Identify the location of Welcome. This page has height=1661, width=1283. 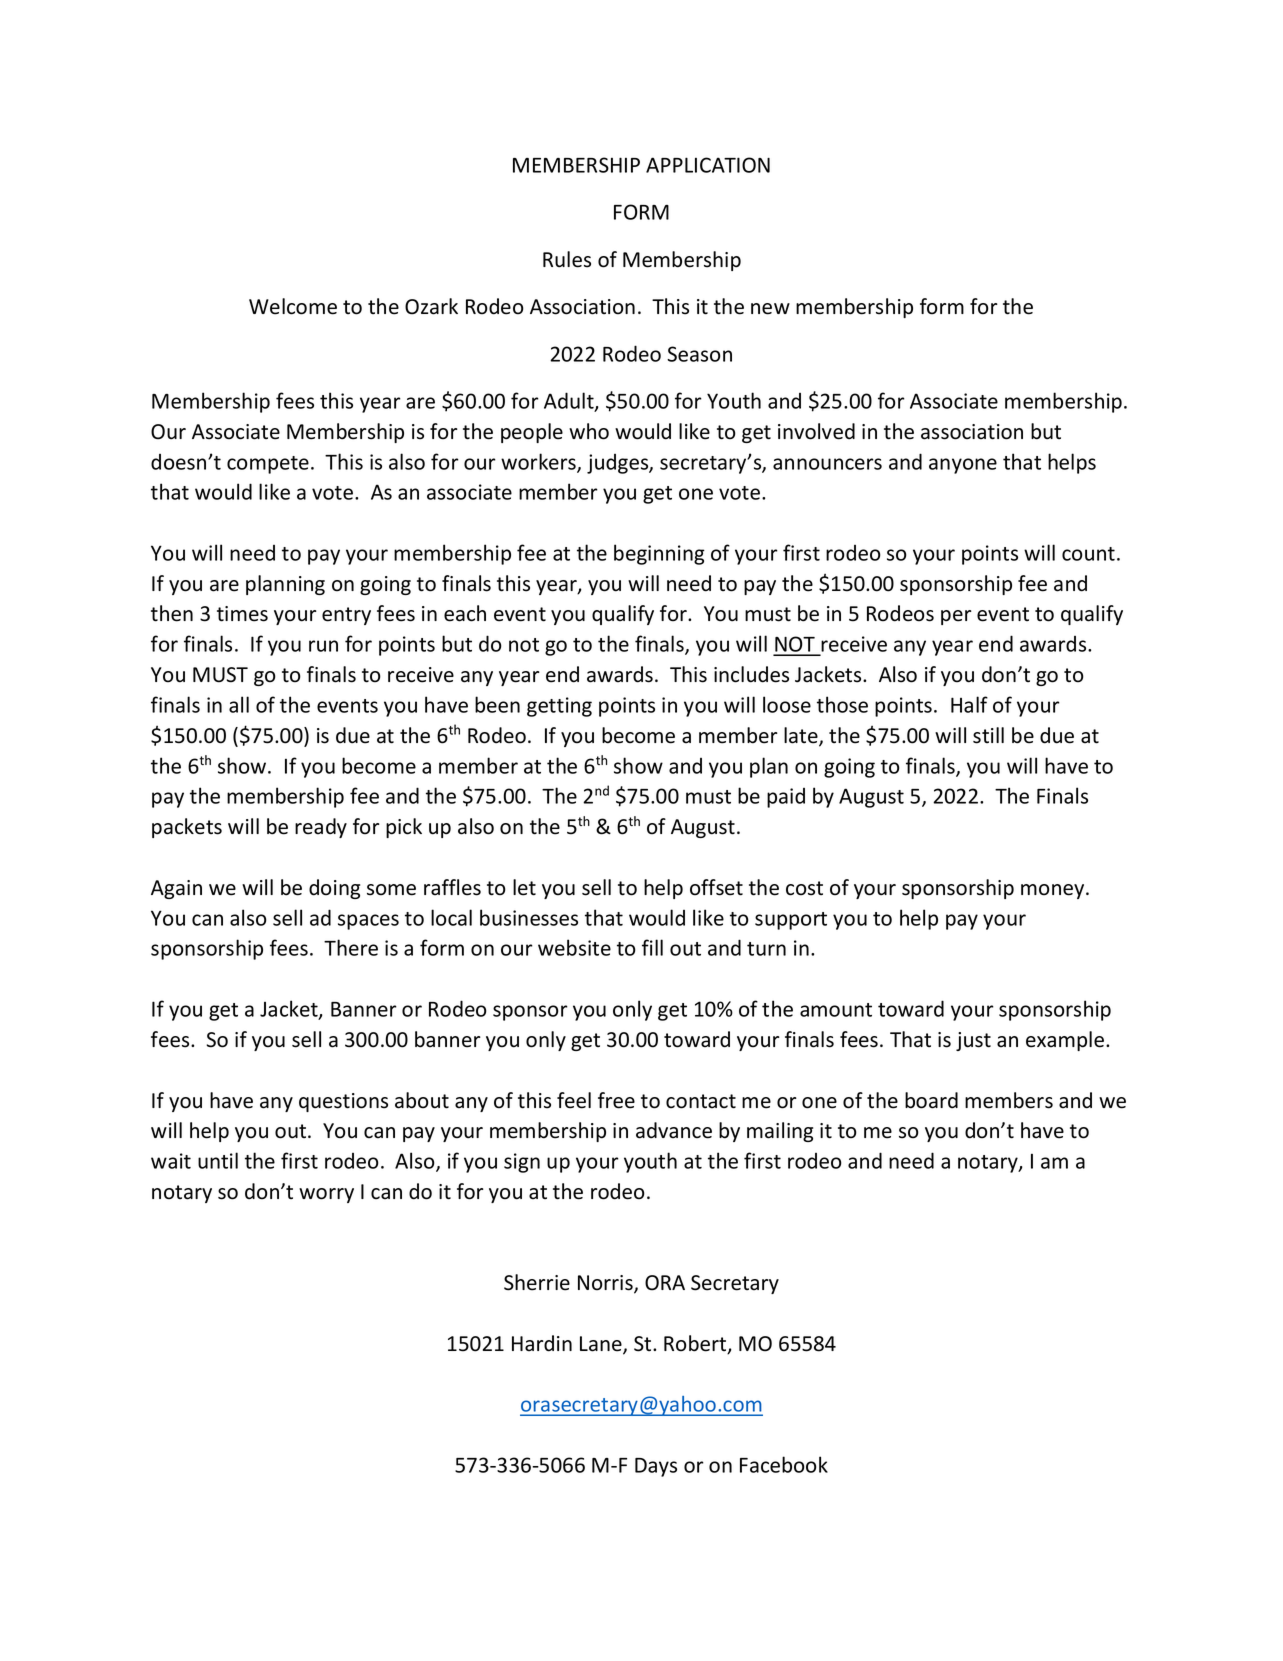
(293, 306).
